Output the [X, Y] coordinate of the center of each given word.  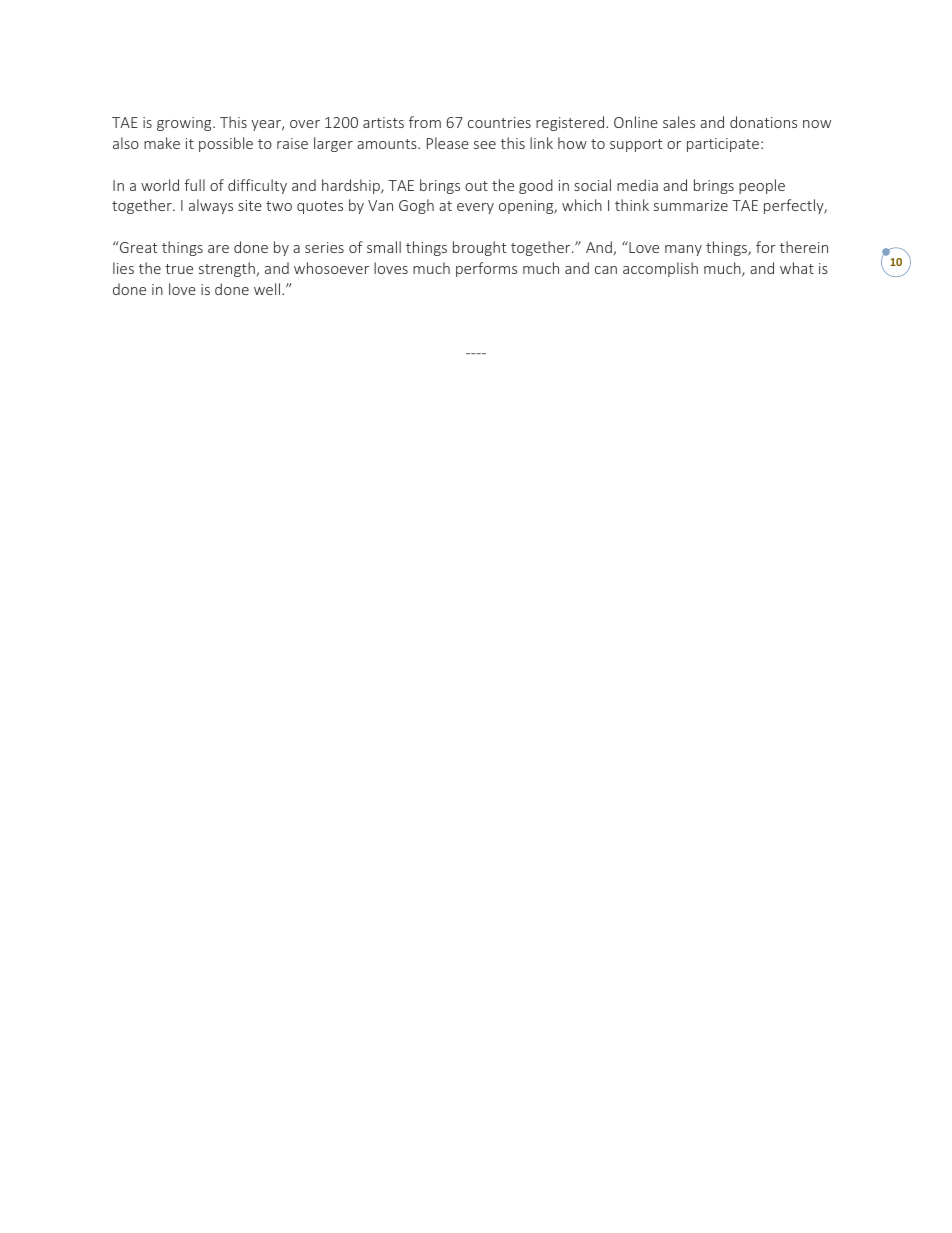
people [762, 186]
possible [226, 144]
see [485, 145]
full [194, 185]
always [211, 206]
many [683, 250]
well [268, 289]
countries [499, 122]
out [476, 186]
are [218, 249]
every [475, 208]
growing [185, 124]
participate [723, 145]
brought [479, 248]
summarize [691, 205]
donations [763, 122]
